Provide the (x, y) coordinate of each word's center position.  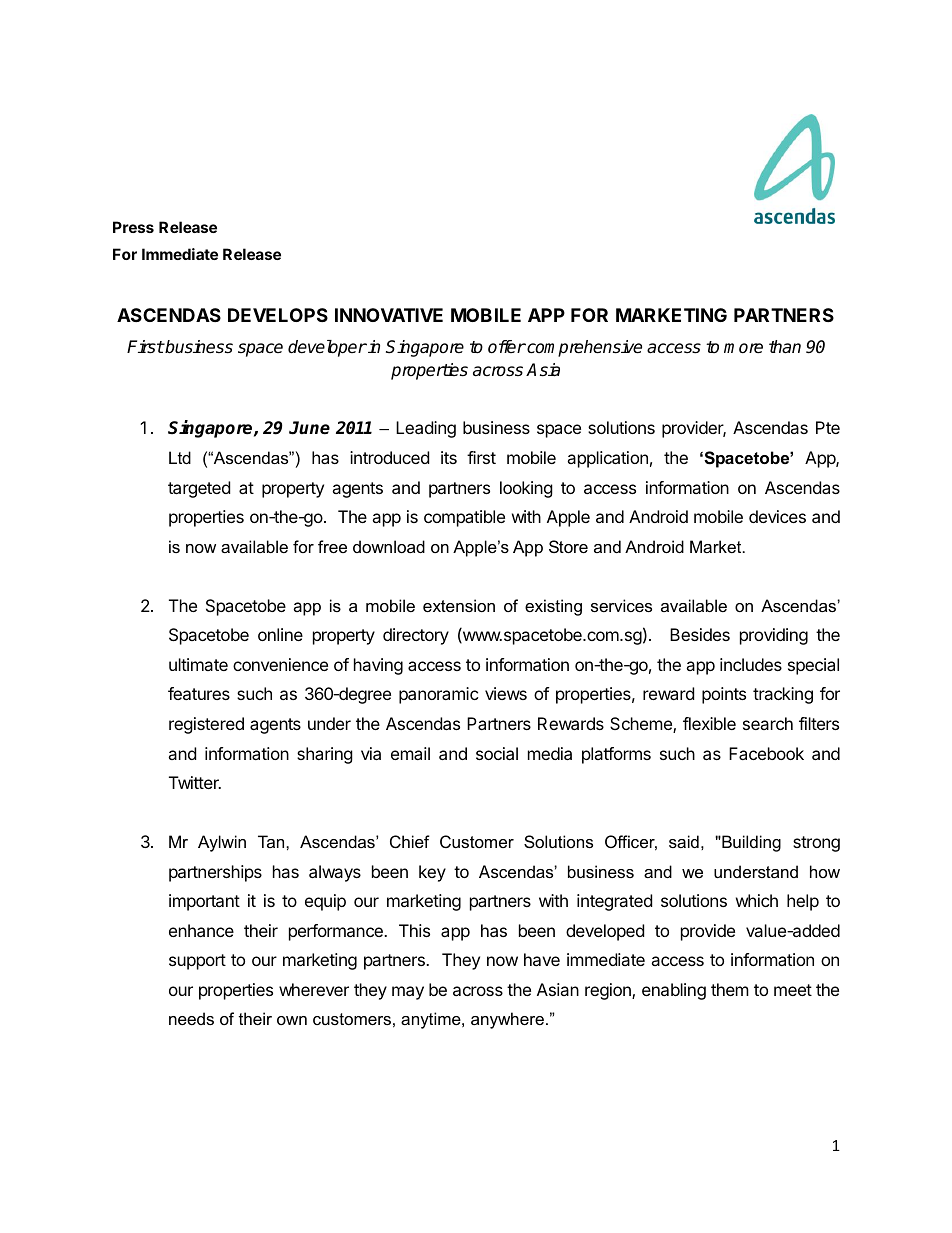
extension (459, 605)
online (280, 634)
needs (191, 1018)
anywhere (507, 1020)
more (743, 348)
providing (774, 636)
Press (133, 227)
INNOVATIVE (389, 315)
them (730, 989)
